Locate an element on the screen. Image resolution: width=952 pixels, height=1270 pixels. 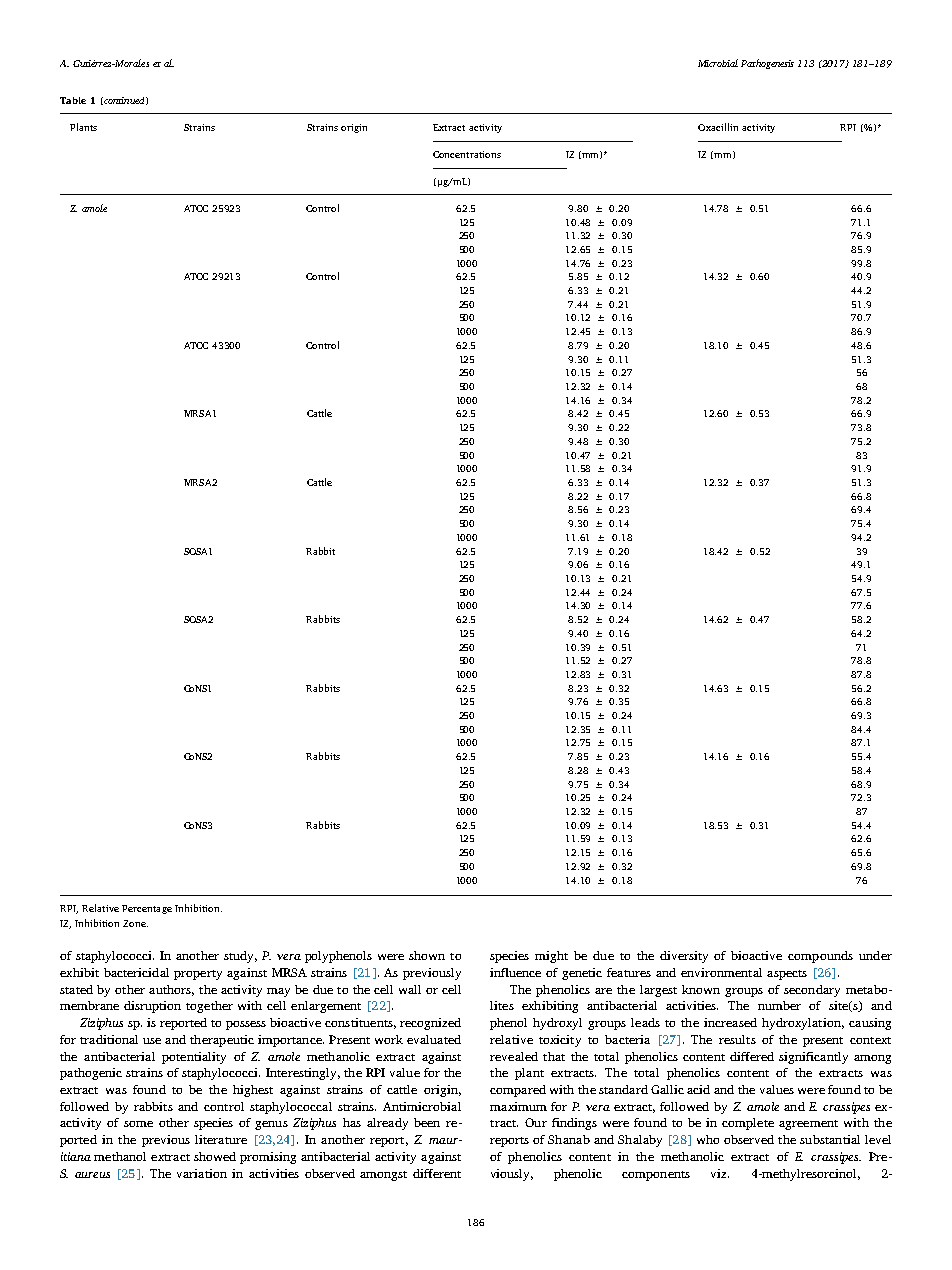
study is located at coordinates (240, 957).
